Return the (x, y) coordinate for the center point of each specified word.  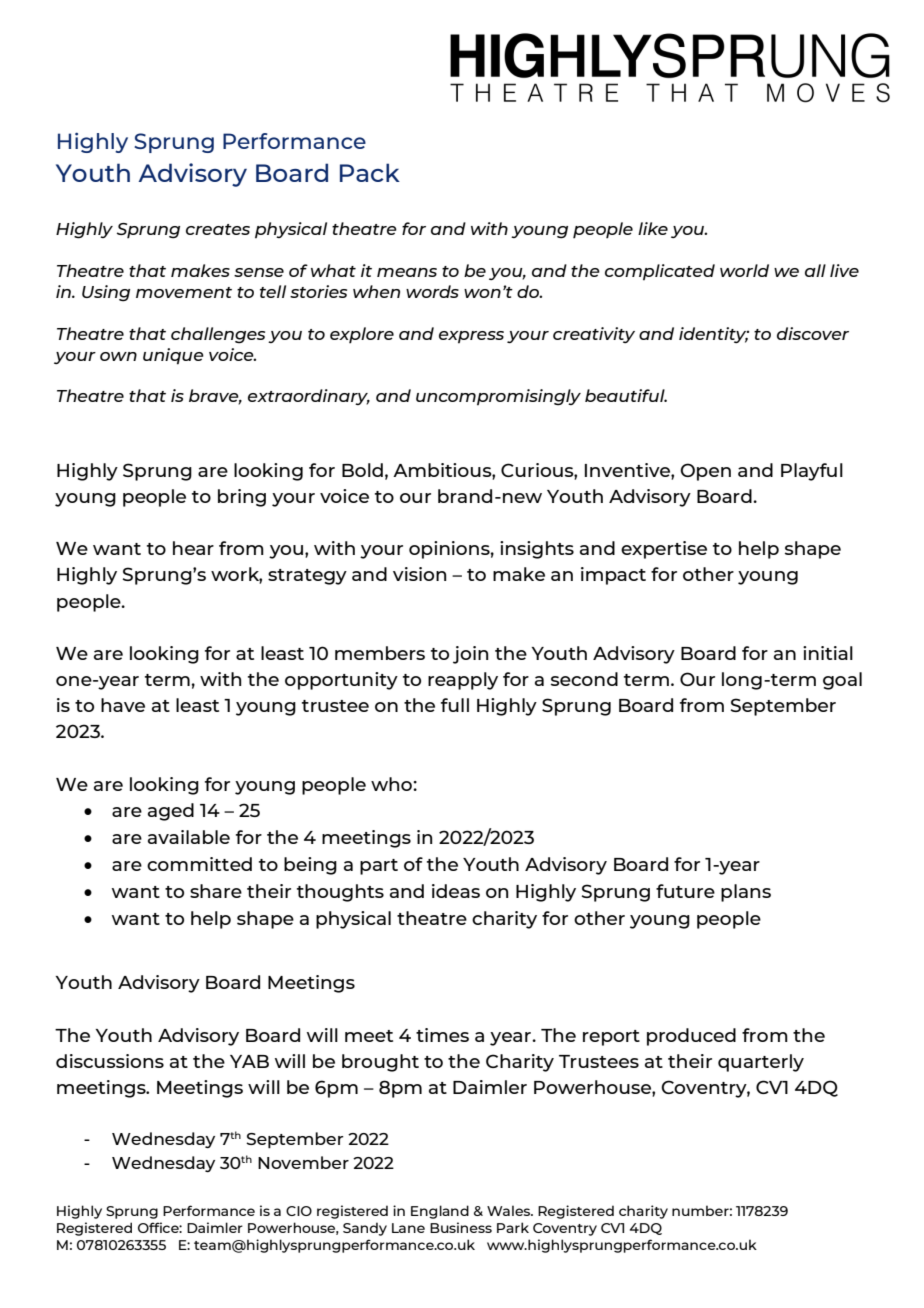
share (216, 891)
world (744, 270)
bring (242, 498)
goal (842, 681)
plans (746, 893)
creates (218, 229)
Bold (362, 470)
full (455, 705)
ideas (456, 891)
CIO (299, 1211)
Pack (370, 172)
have (123, 705)
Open (705, 472)
